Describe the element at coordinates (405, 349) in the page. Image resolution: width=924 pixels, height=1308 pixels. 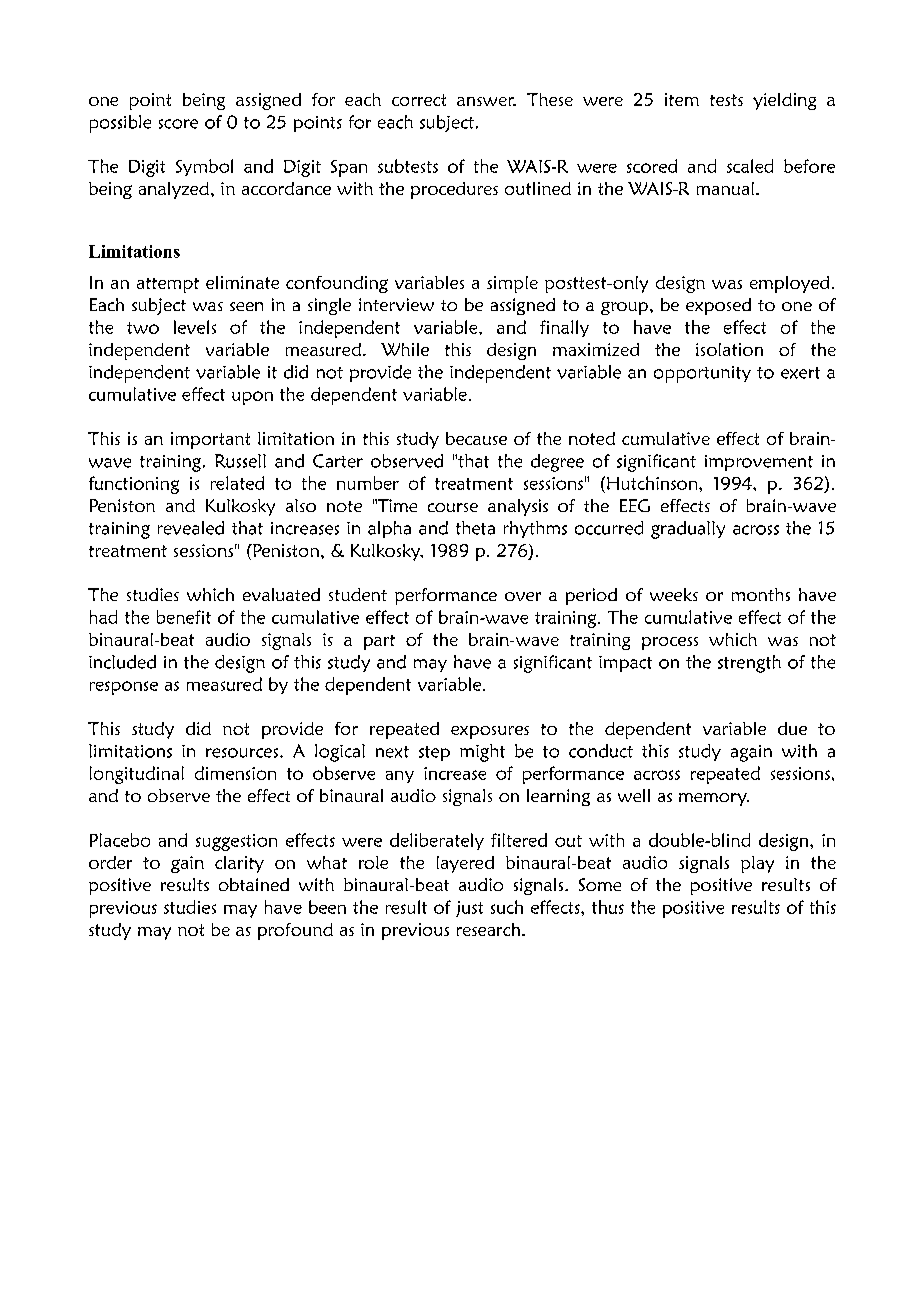
I see `While` at that location.
